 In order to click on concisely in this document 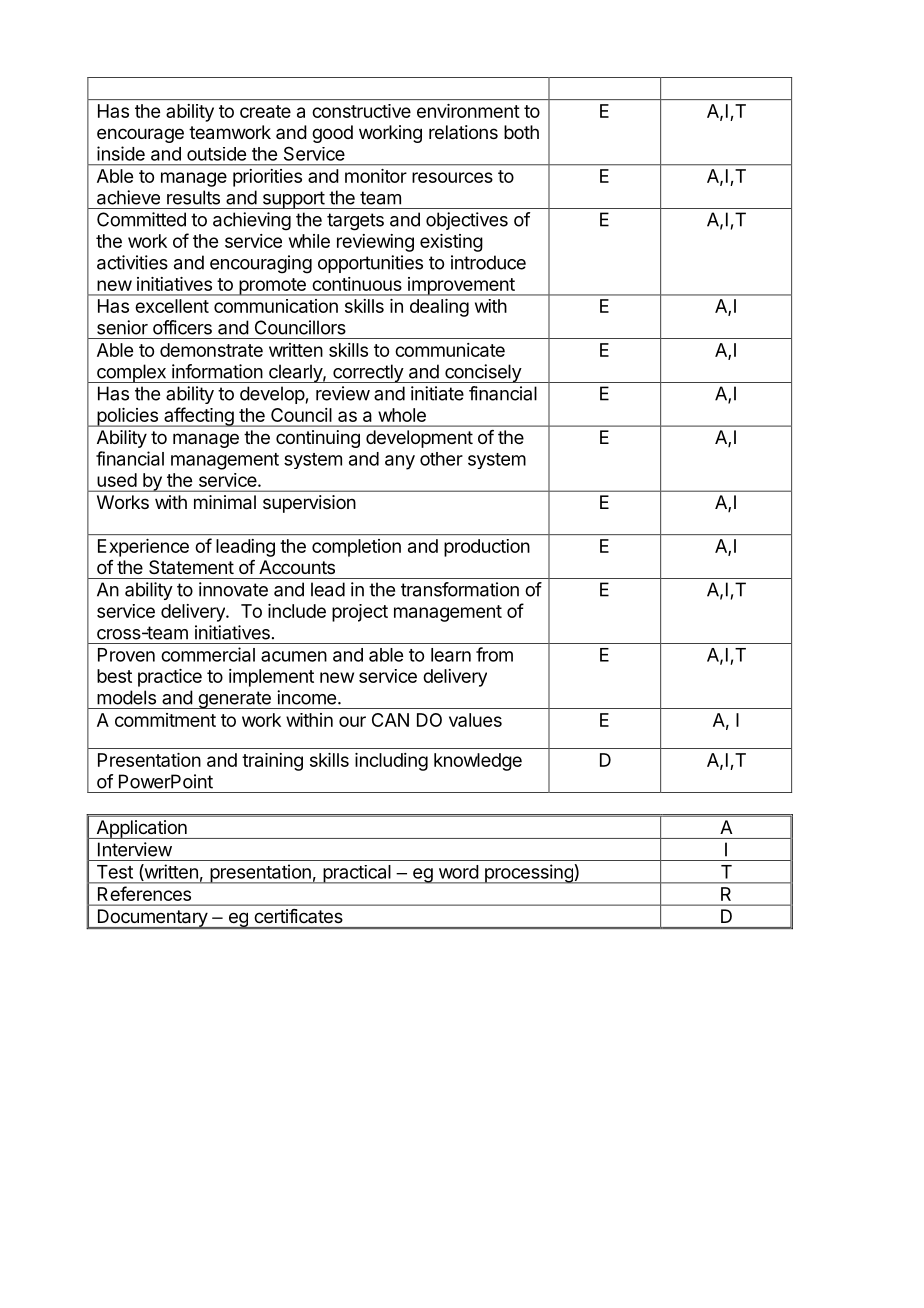, I will do `click(483, 373)`.
